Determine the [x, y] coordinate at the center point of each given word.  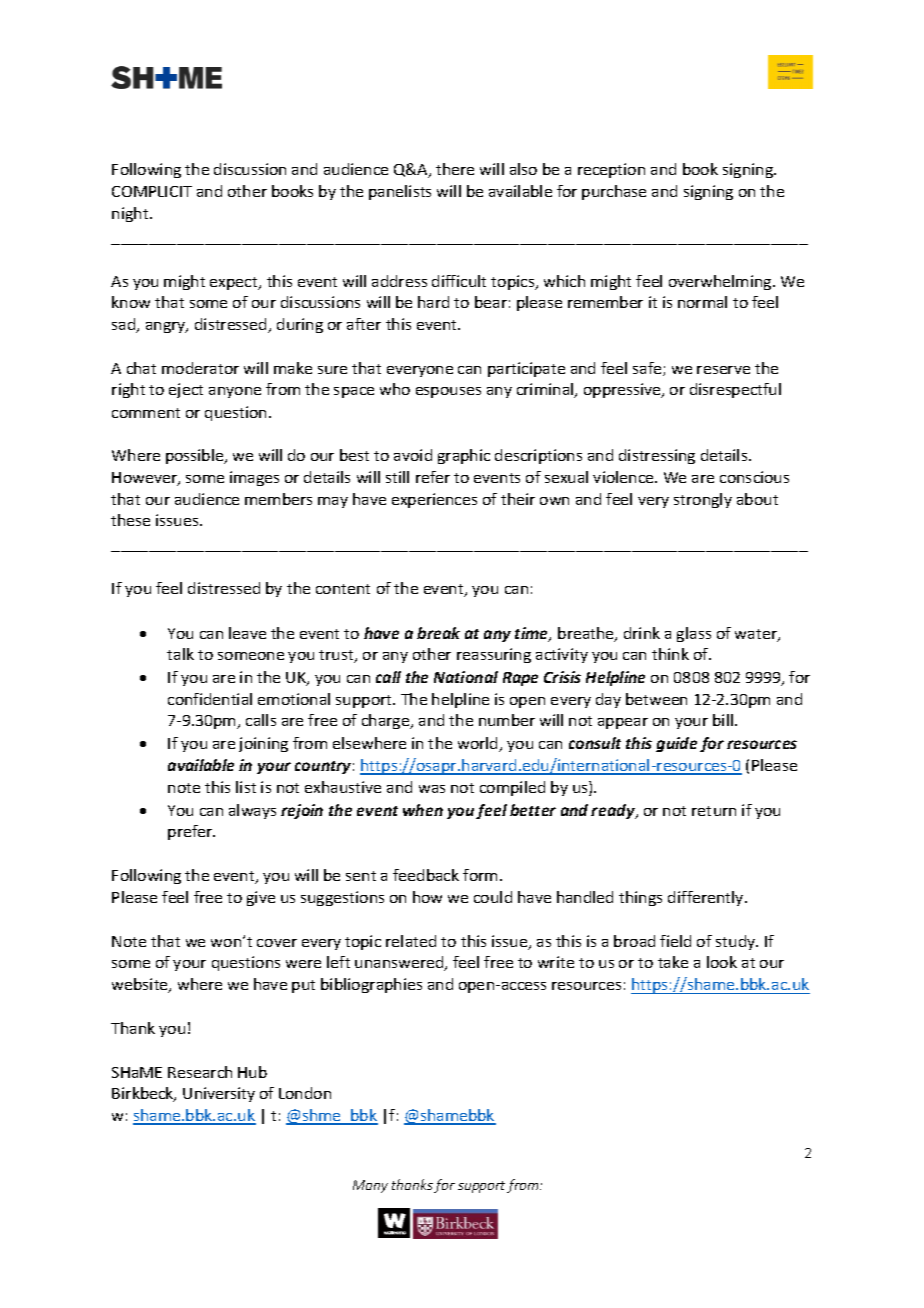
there [455, 169]
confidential [210, 699]
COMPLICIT [152, 191]
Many [370, 1186]
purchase [614, 192]
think [670, 654]
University [219, 1094]
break [438, 633]
